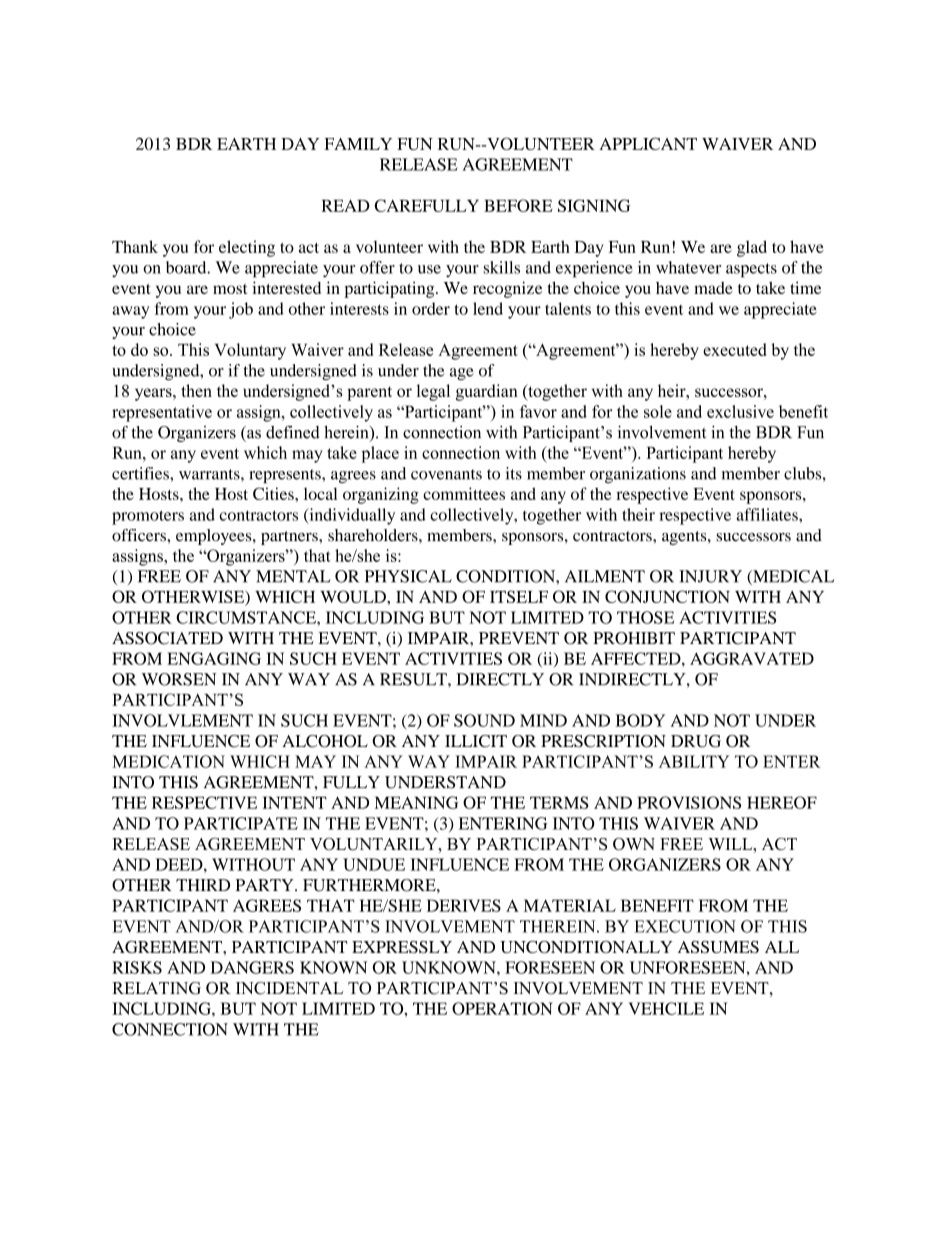 The width and height of the document is (952, 1233). What do you see at coordinates (241, 310) in the document?
I see `job` at bounding box center [241, 310].
